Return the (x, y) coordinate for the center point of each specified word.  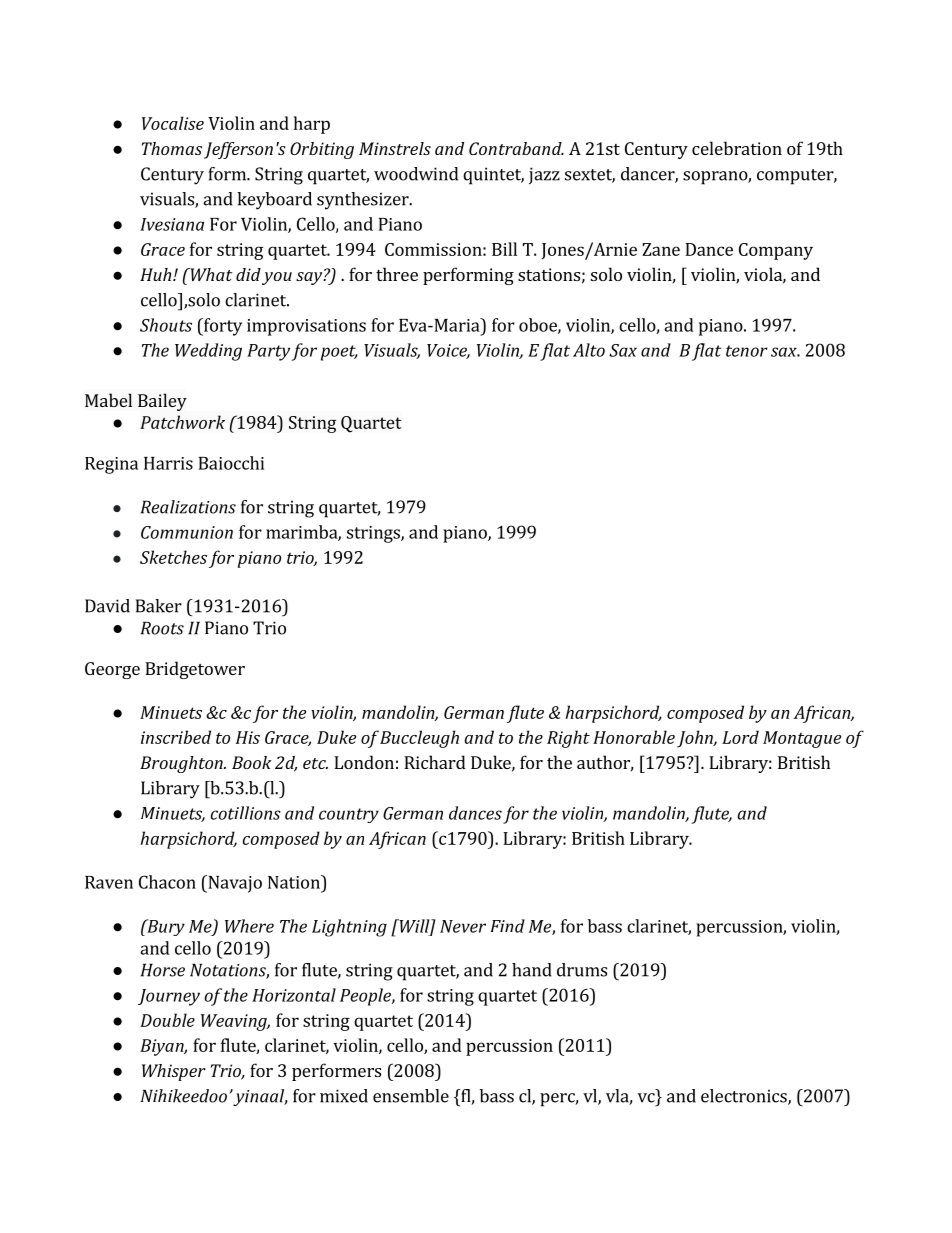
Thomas (172, 148)
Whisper (174, 1072)
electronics (745, 1097)
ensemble (411, 1096)
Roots (162, 628)
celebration (737, 148)
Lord (740, 737)
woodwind (416, 174)
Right (568, 739)
